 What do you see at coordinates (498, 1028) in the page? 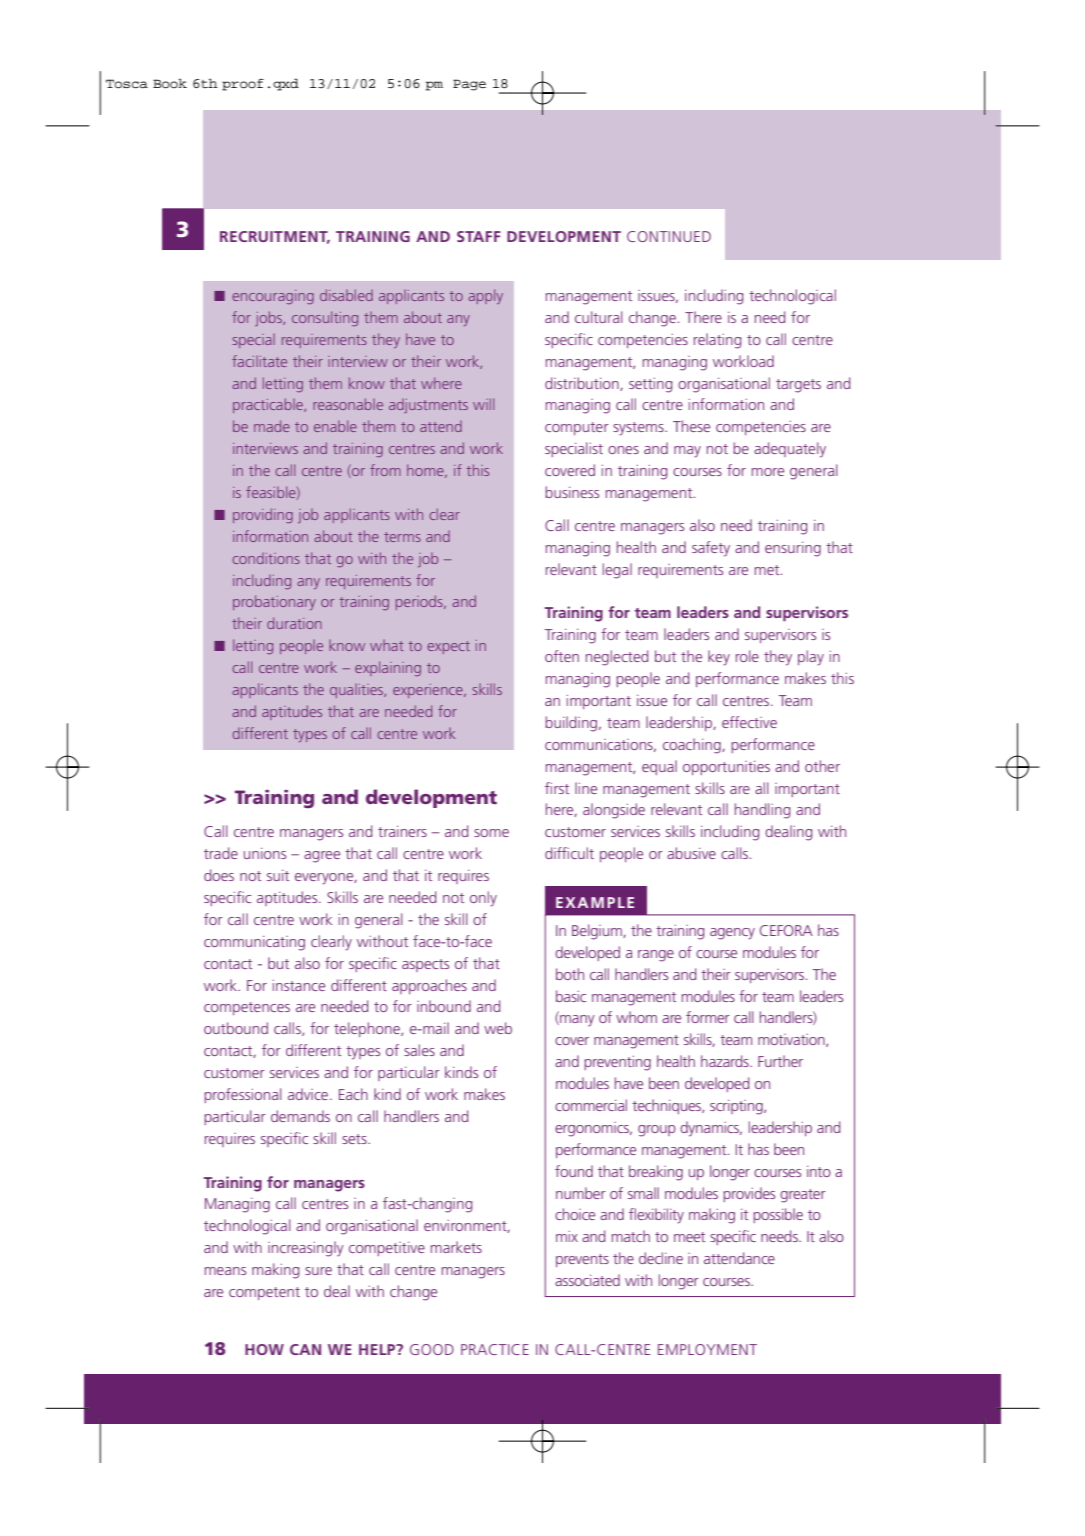
I see `web` at bounding box center [498, 1028].
